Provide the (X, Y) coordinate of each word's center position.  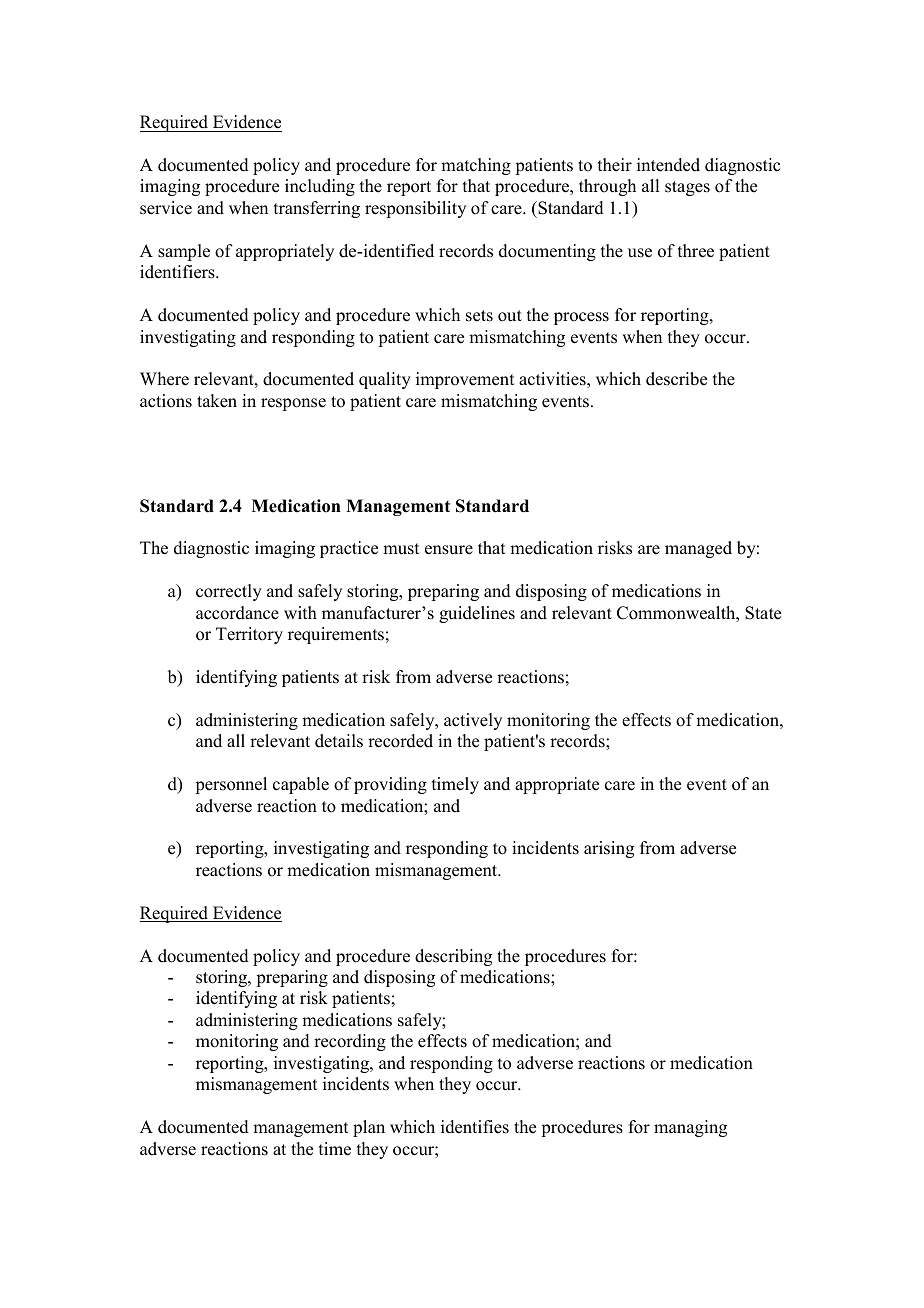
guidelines (477, 614)
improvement (465, 380)
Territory (249, 635)
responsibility (415, 209)
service (166, 208)
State (763, 613)
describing (453, 957)
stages (687, 188)
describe (676, 379)
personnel (231, 785)
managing (690, 1128)
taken (217, 401)
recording (350, 1042)
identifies (475, 1127)
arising (609, 849)
